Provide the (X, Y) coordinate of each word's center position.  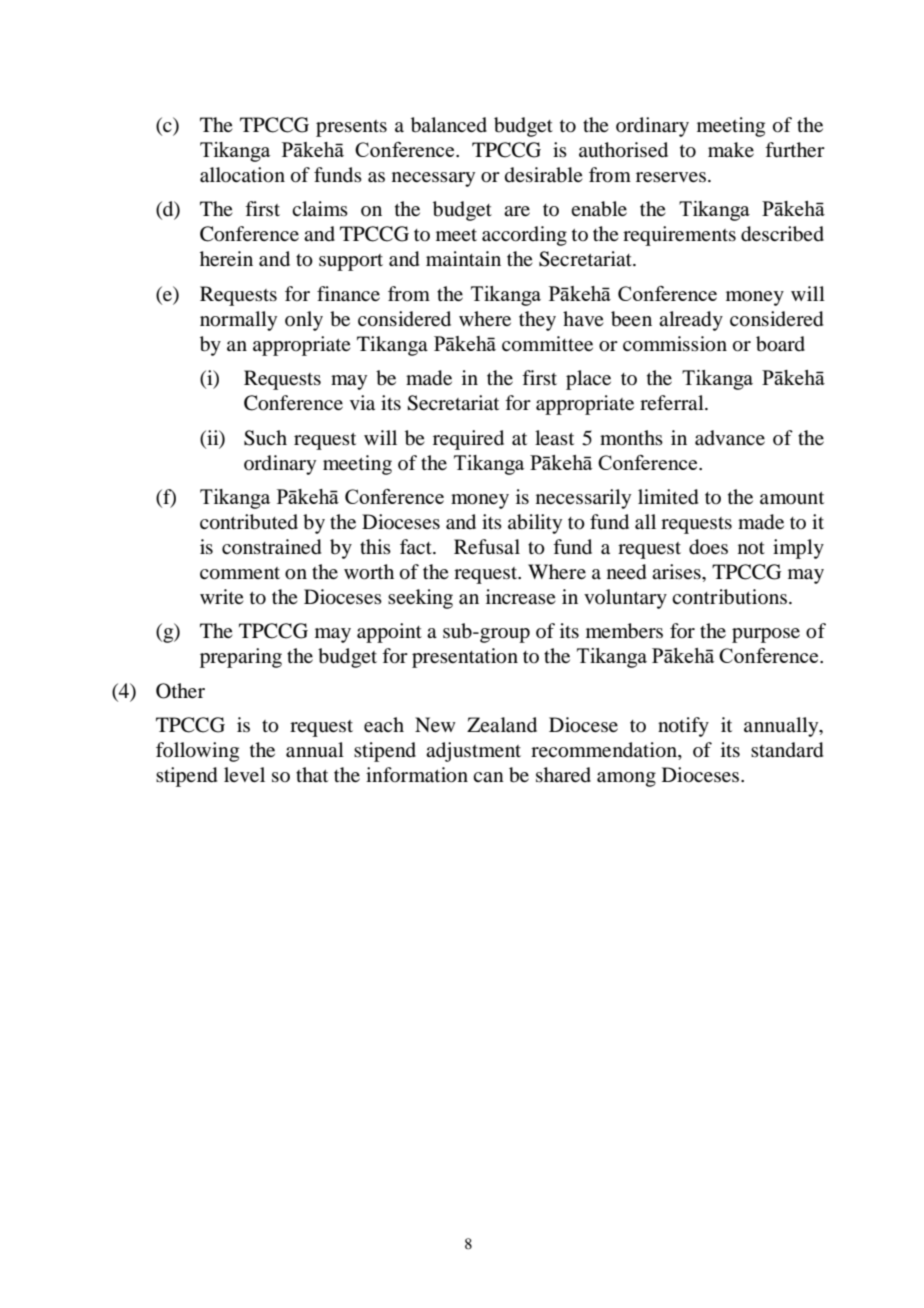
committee (547, 344)
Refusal (487, 547)
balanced (449, 125)
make (731, 149)
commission (675, 344)
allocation (242, 175)
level (244, 774)
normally (238, 321)
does (708, 547)
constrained (271, 547)
